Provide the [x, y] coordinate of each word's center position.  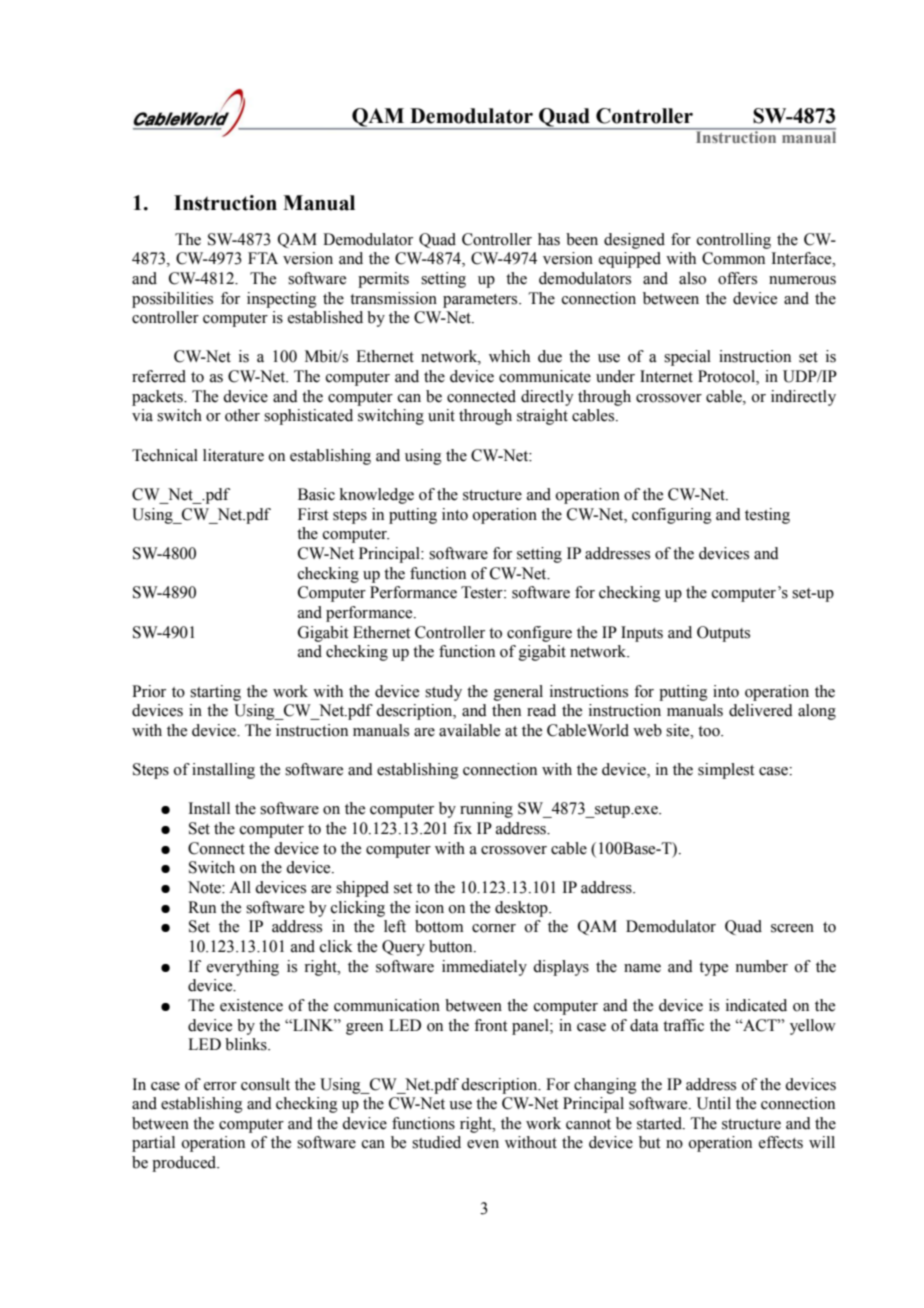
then [506, 710]
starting [215, 693]
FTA [263, 258]
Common [733, 258]
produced [185, 1164]
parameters [481, 301]
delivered [761, 710]
